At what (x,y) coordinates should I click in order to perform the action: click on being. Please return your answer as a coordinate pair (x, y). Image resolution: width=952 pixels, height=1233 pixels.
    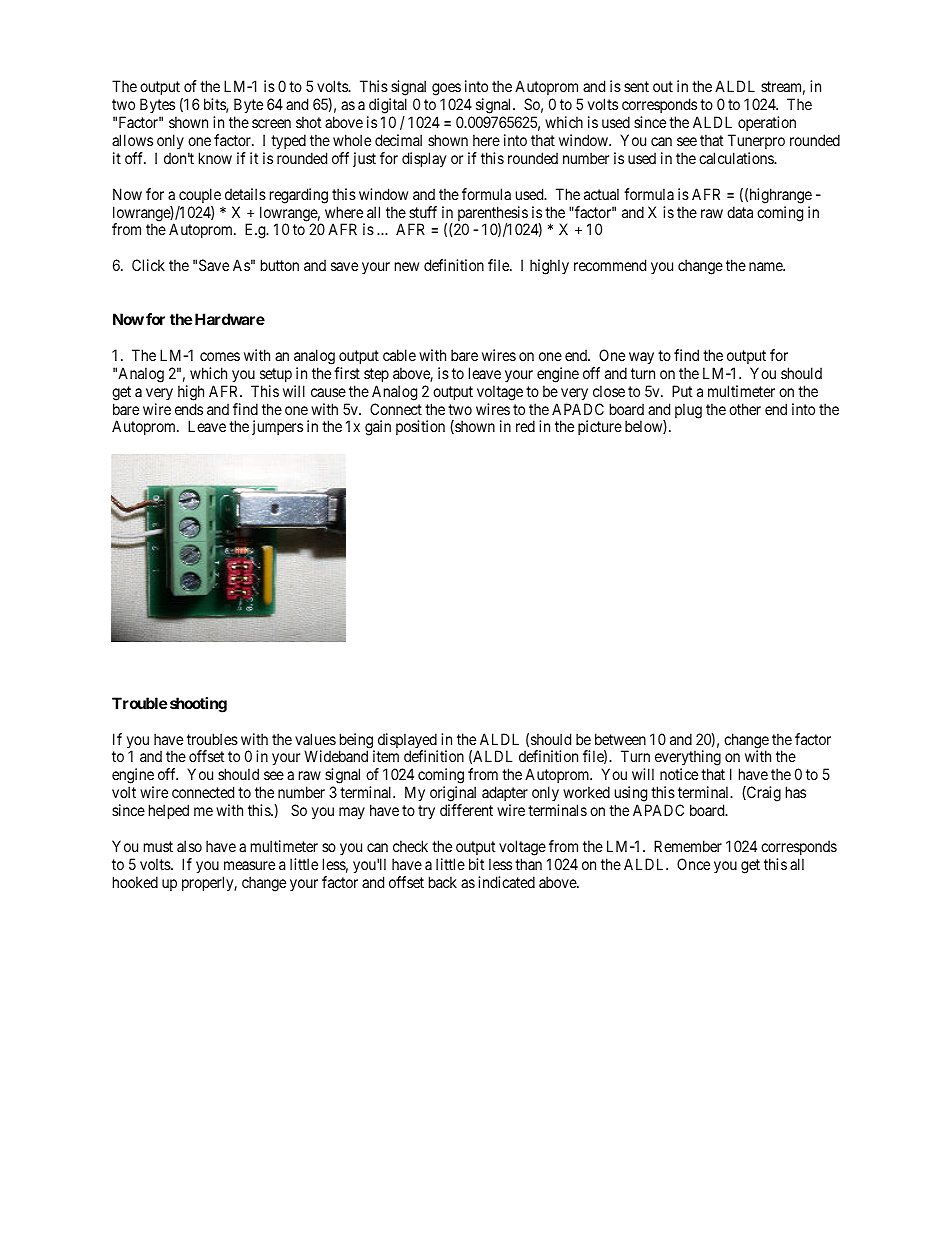
    Looking at the image, I should click on (357, 742).
